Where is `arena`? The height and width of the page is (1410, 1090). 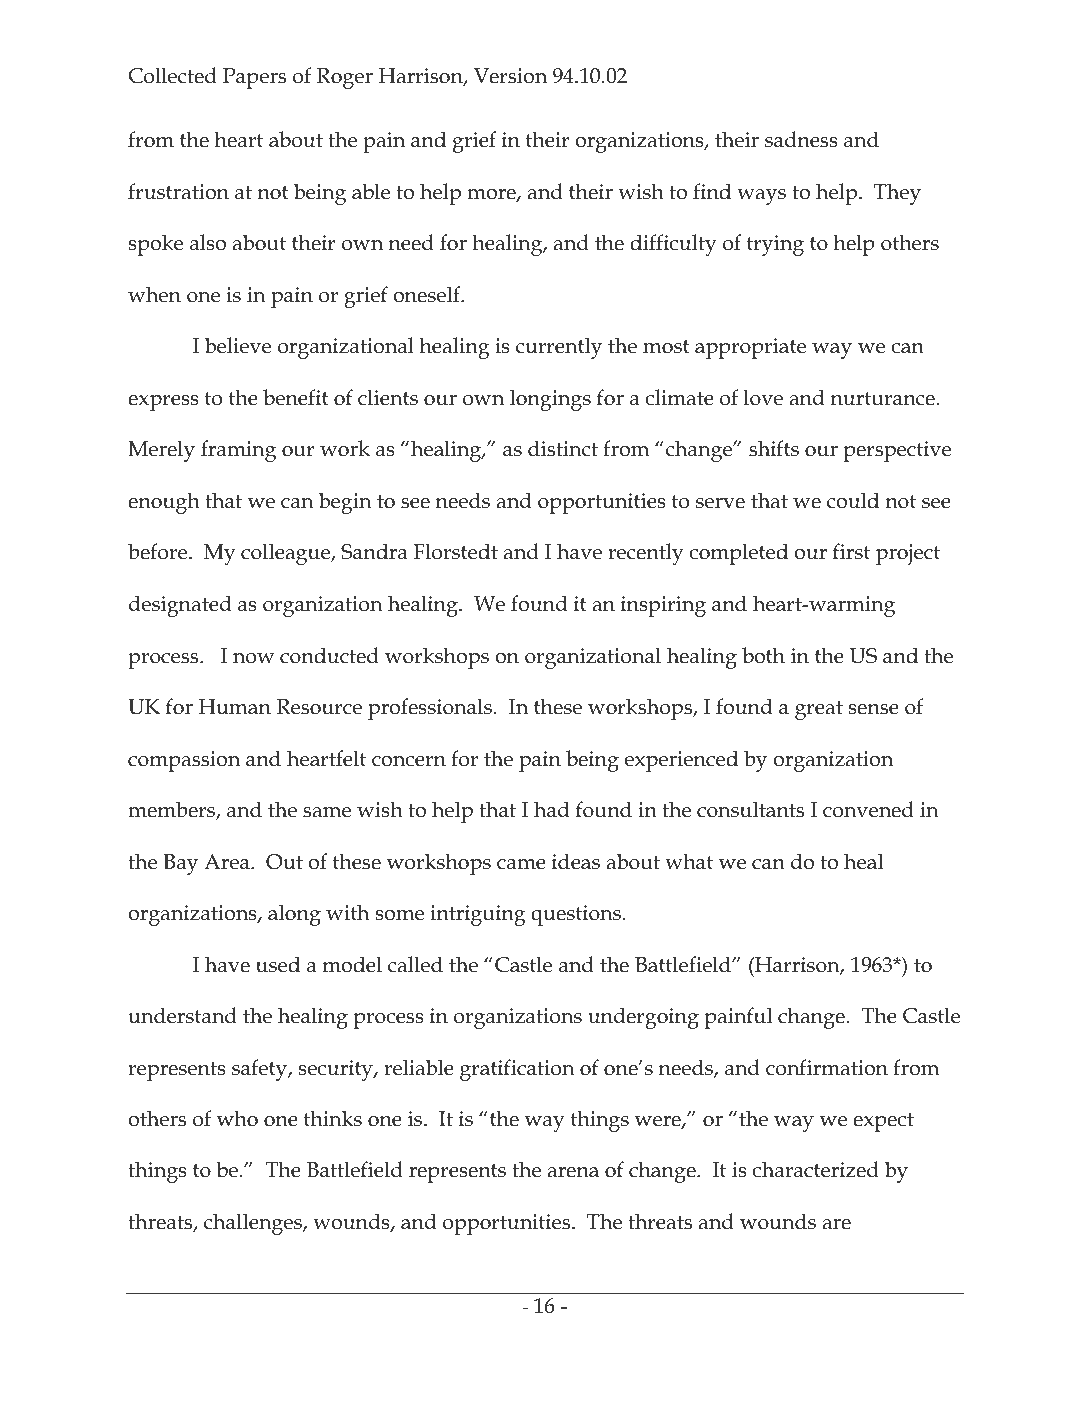
arena is located at coordinates (573, 1172).
